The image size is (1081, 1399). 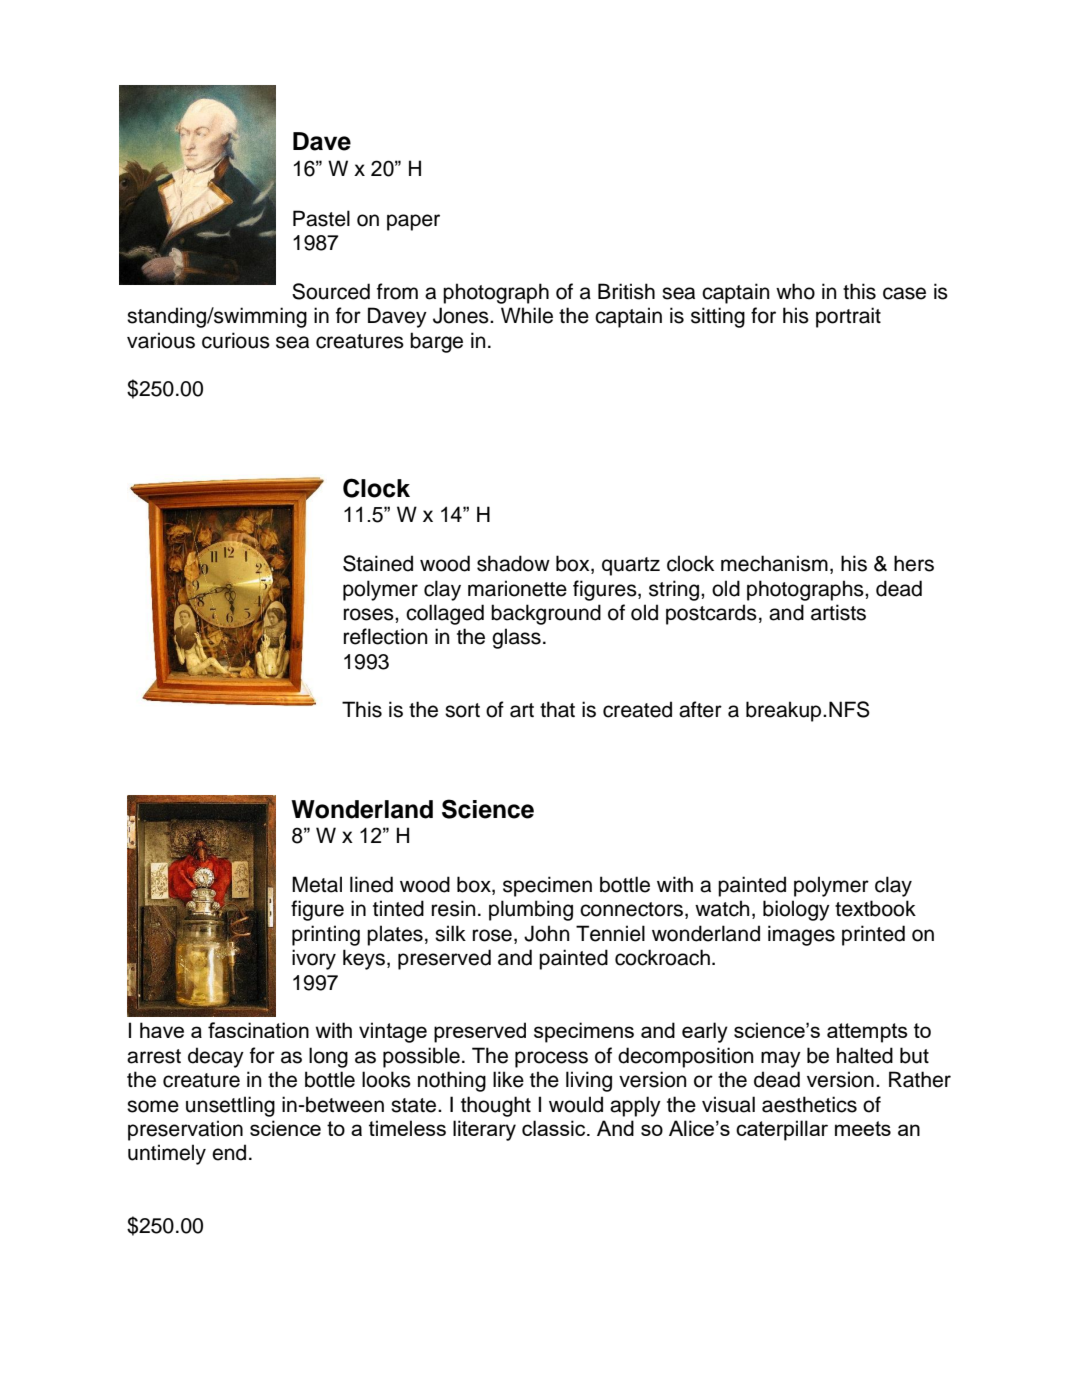 What do you see at coordinates (795, 291) in the page?
I see `who` at bounding box center [795, 291].
